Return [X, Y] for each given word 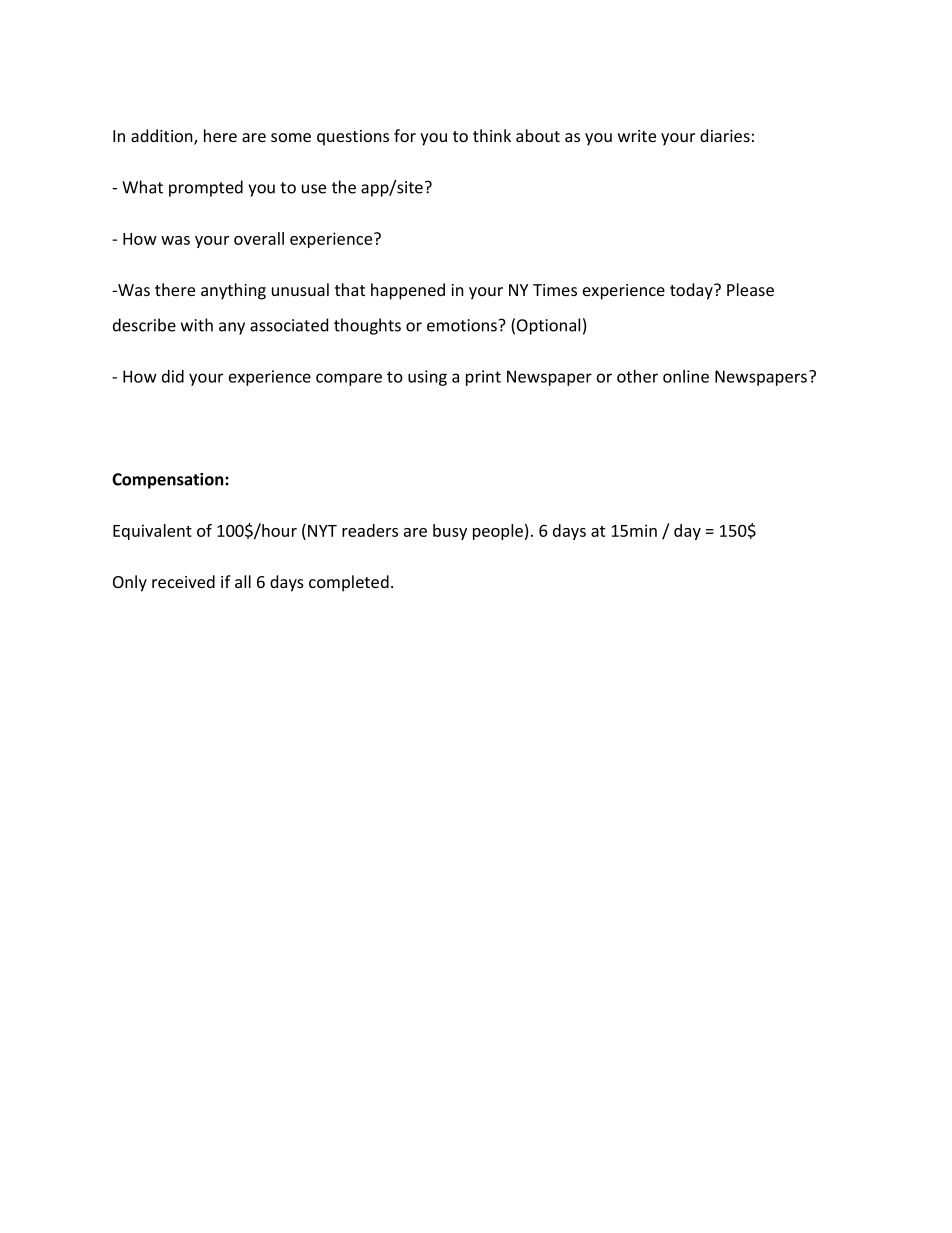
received [183, 581]
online [686, 376]
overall [259, 238]
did [173, 376]
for [405, 135]
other [637, 376]
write [637, 136]
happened [408, 291]
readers [370, 530]
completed [349, 583]
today [692, 291]
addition [163, 137]
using [427, 378]
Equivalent [152, 532]
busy [450, 532]
